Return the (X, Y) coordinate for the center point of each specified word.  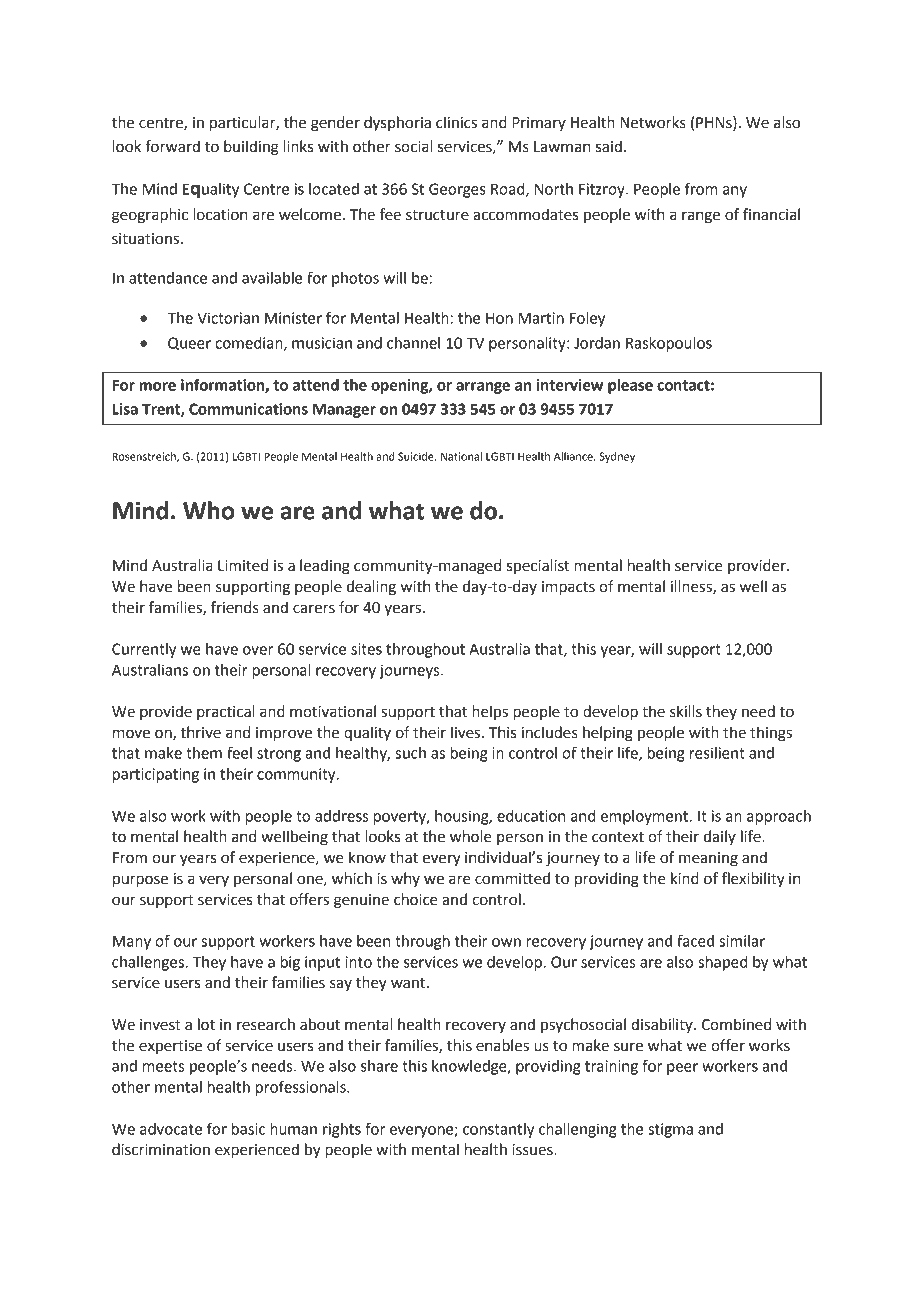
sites (366, 649)
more (157, 386)
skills (686, 711)
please (630, 386)
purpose (140, 881)
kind (685, 878)
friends (235, 607)
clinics (456, 122)
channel (413, 343)
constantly (498, 1130)
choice (416, 899)
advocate (171, 1129)
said (609, 146)
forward (172, 146)
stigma (670, 1130)
